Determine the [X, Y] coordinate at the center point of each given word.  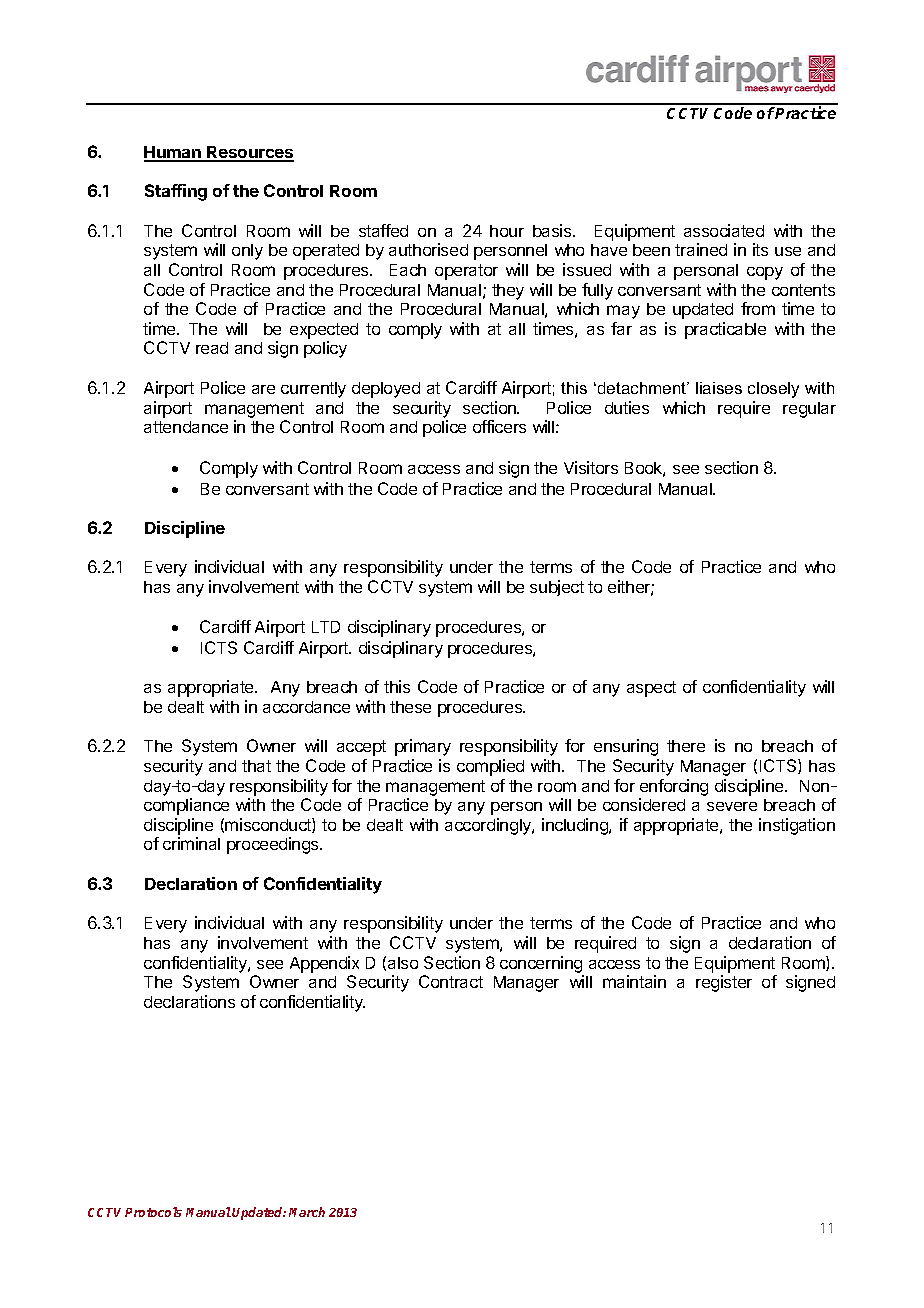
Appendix [324, 964]
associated [724, 230]
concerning [541, 964]
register [724, 983]
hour [507, 231]
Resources [249, 153]
